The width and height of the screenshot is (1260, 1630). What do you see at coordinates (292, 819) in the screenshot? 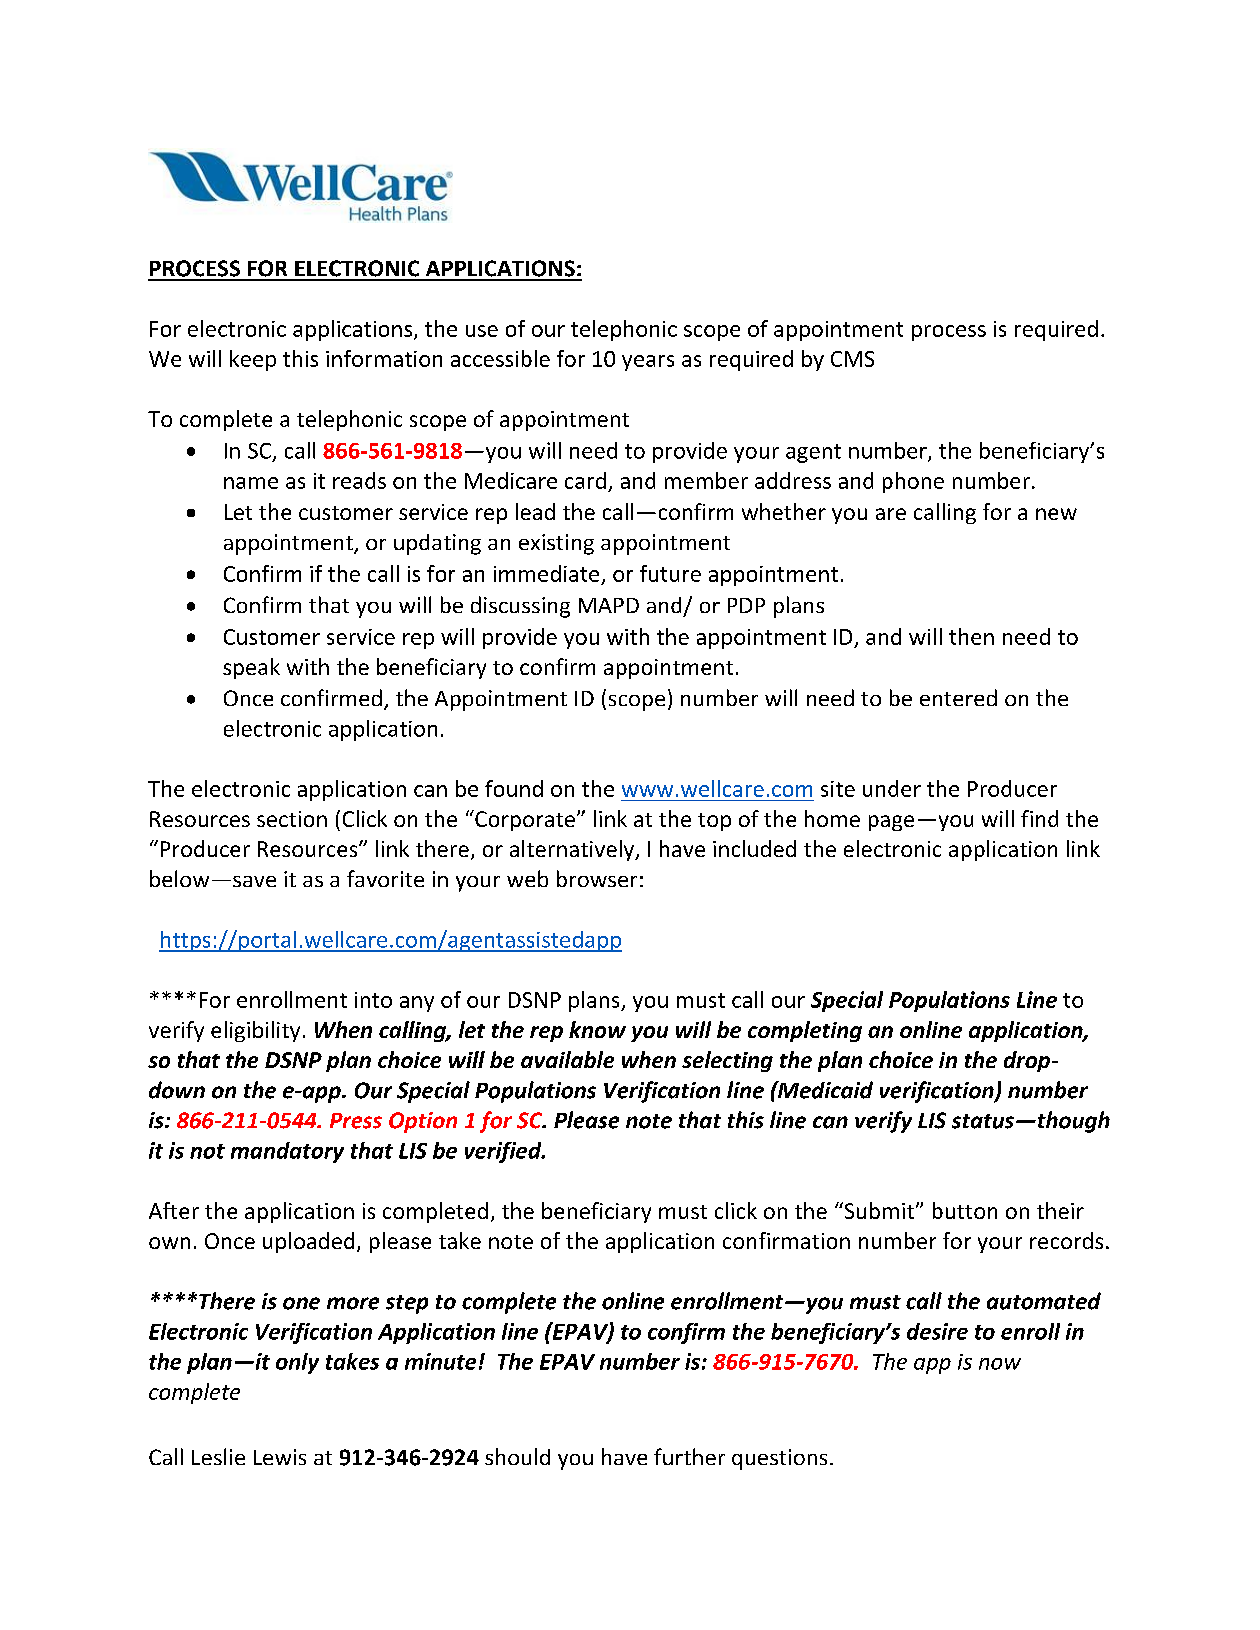
I see `section` at bounding box center [292, 819].
